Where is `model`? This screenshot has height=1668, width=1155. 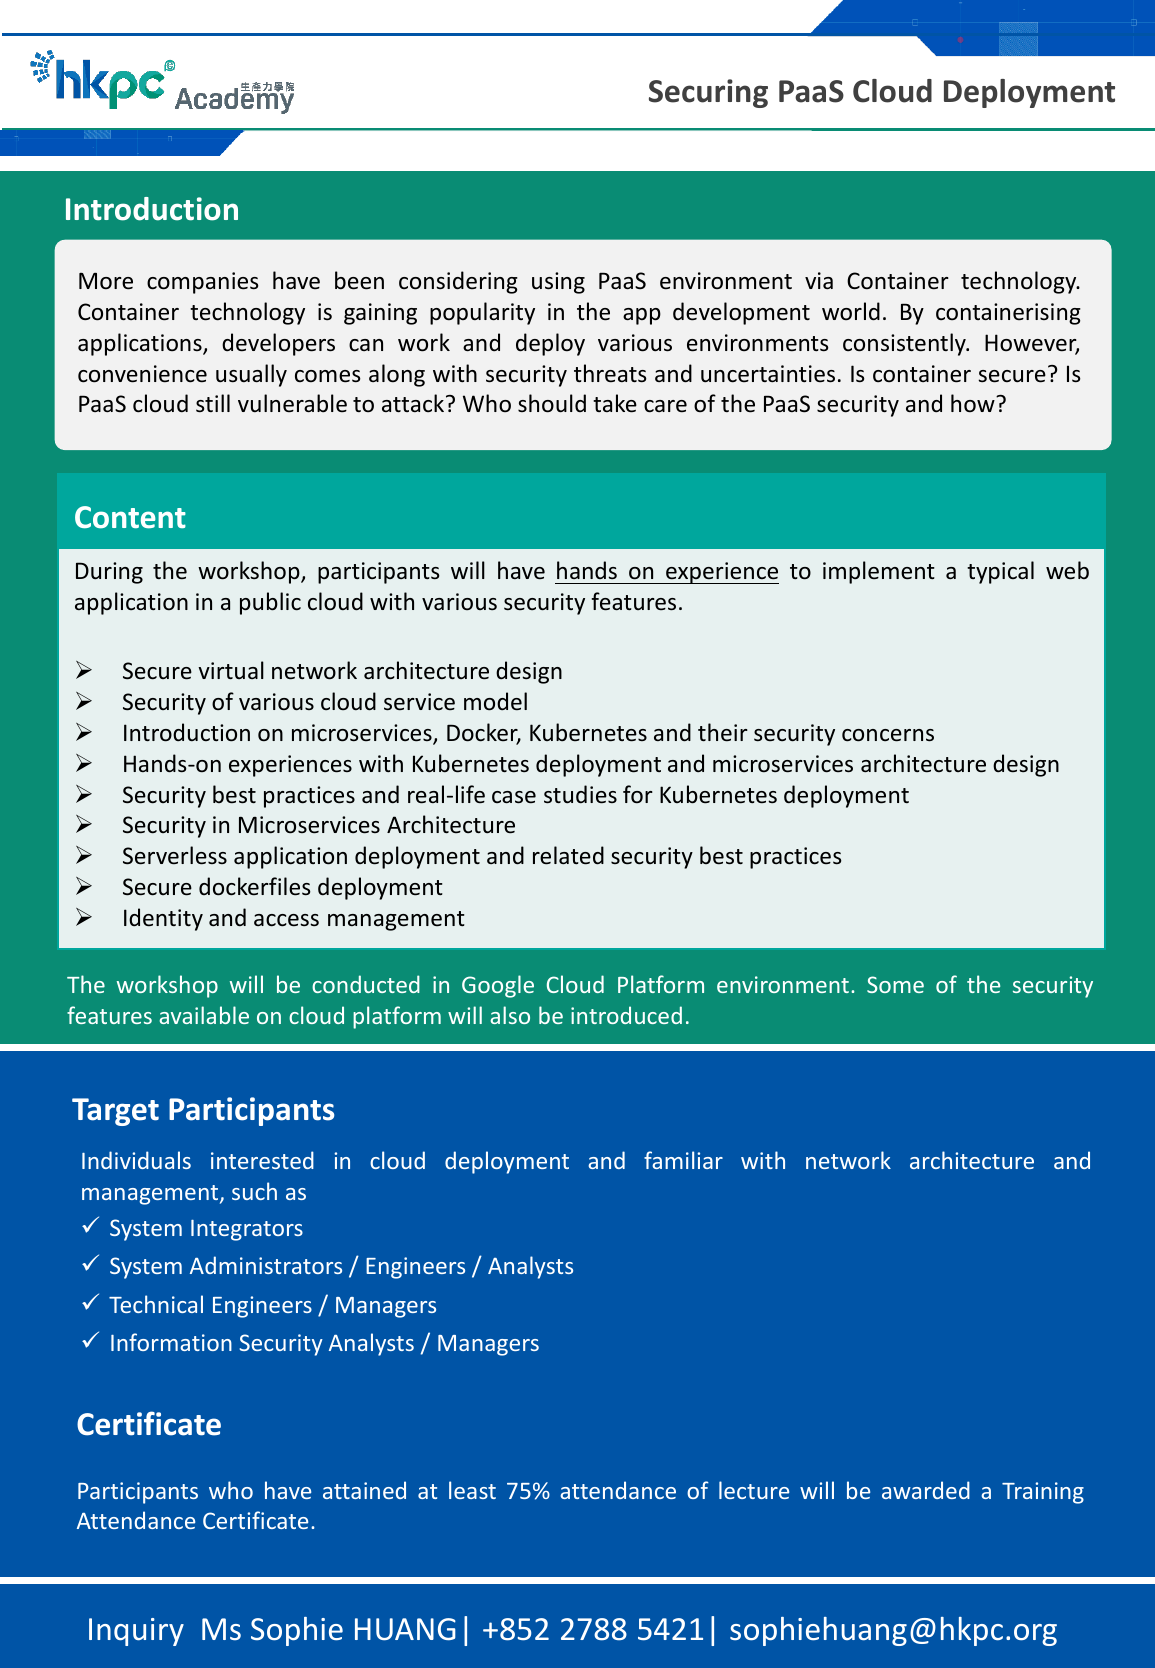
model is located at coordinates (495, 701).
